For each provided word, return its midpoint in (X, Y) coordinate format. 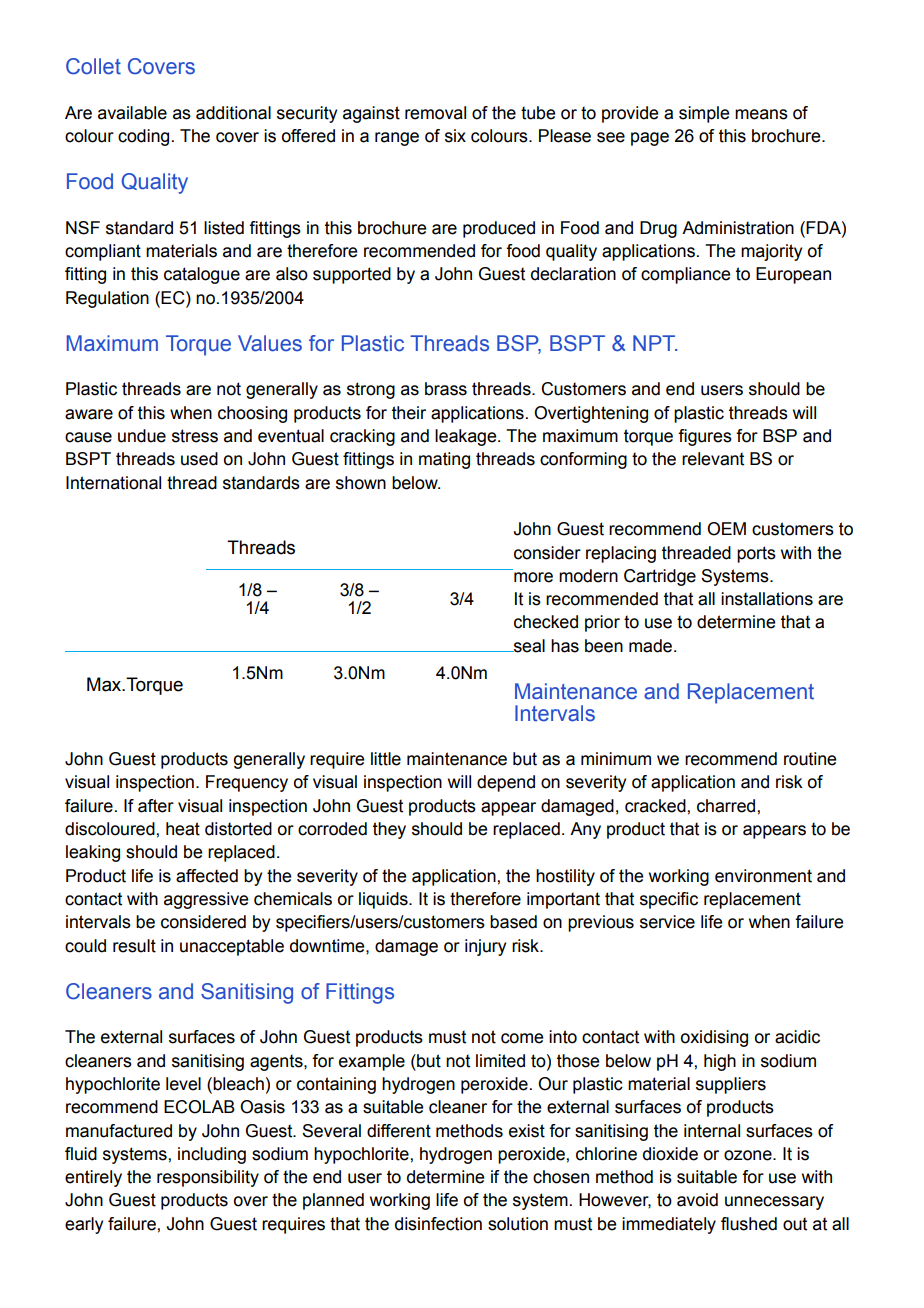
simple (704, 114)
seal (528, 646)
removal (435, 113)
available (132, 113)
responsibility (208, 1178)
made (652, 646)
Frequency (247, 783)
